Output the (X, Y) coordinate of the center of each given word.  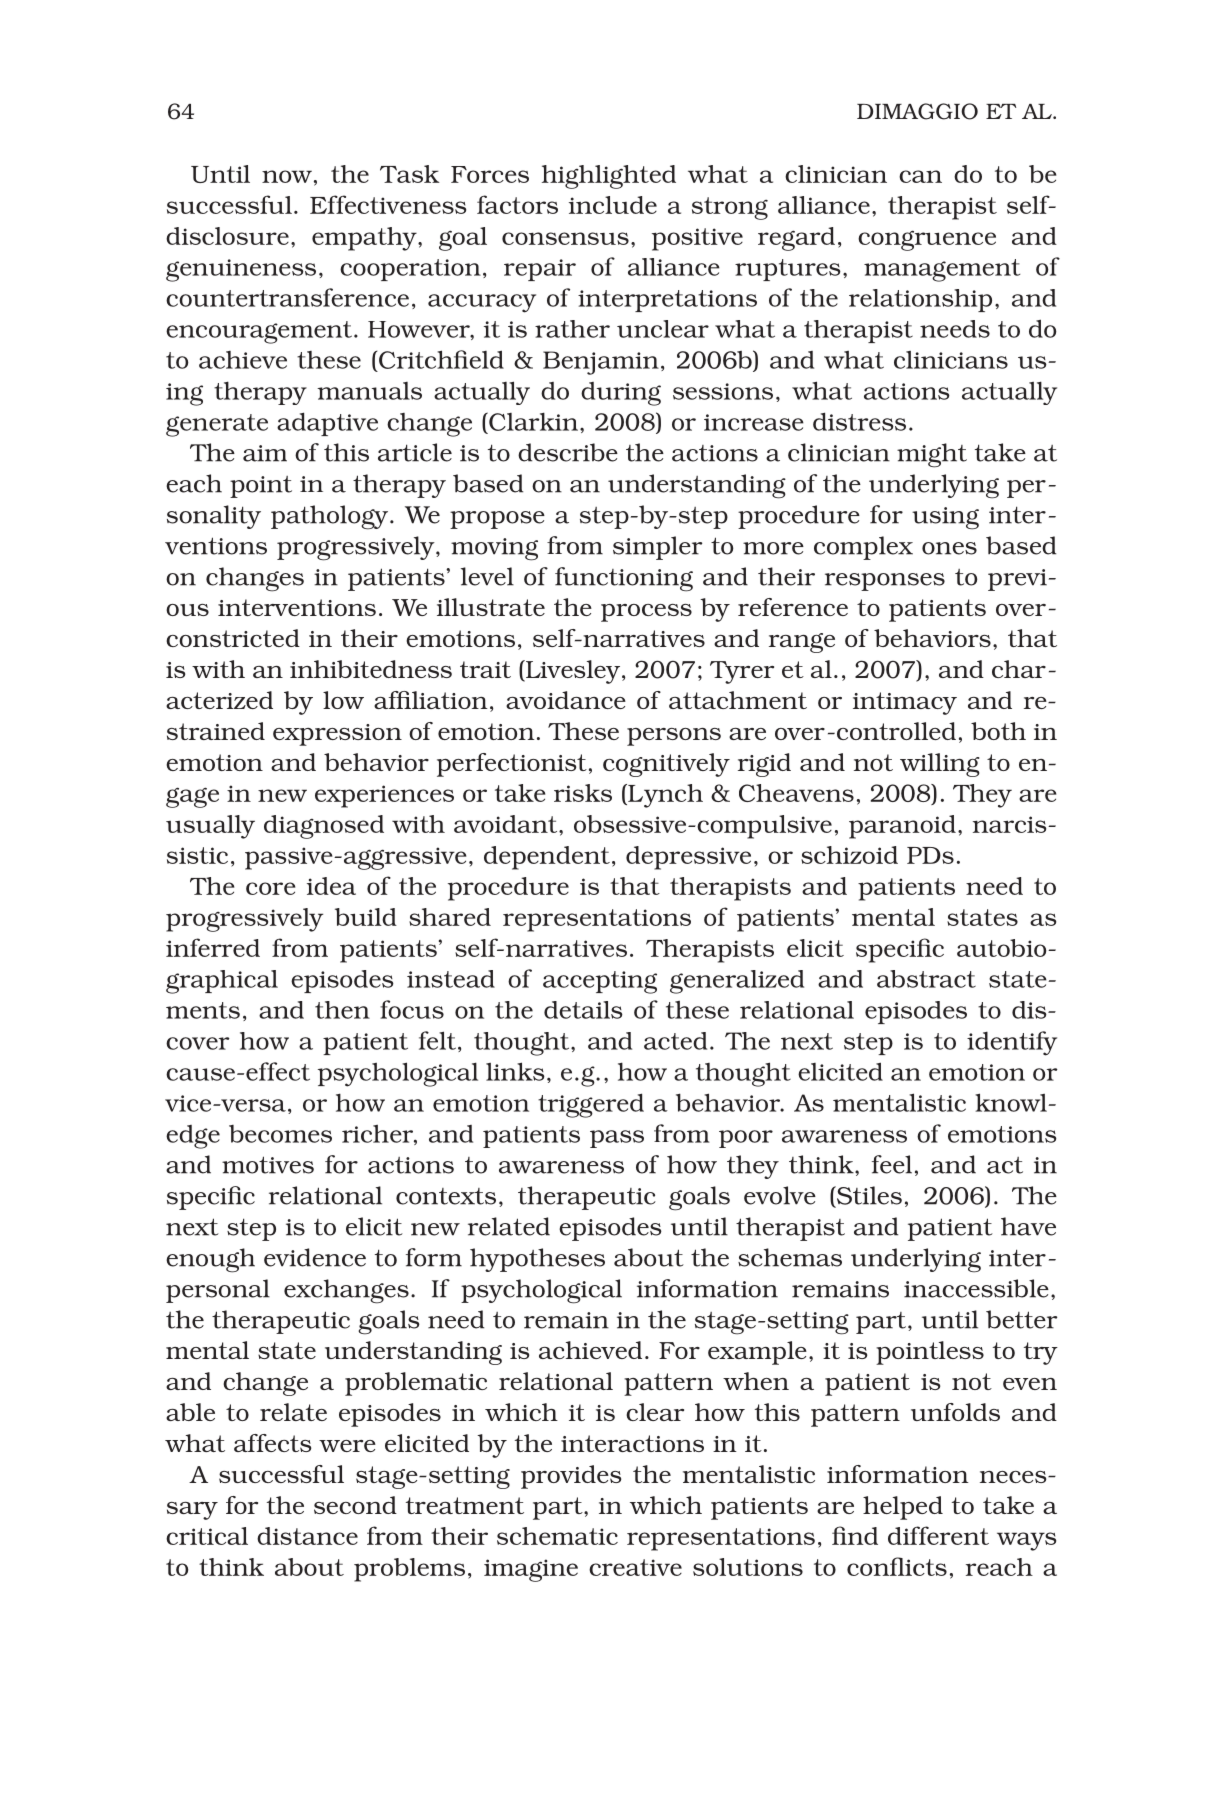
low (343, 700)
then (342, 1010)
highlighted (609, 177)
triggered (591, 1105)
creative (635, 1567)
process (646, 613)
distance (307, 1536)
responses (885, 582)
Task (410, 174)
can (920, 176)
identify (1012, 1043)
